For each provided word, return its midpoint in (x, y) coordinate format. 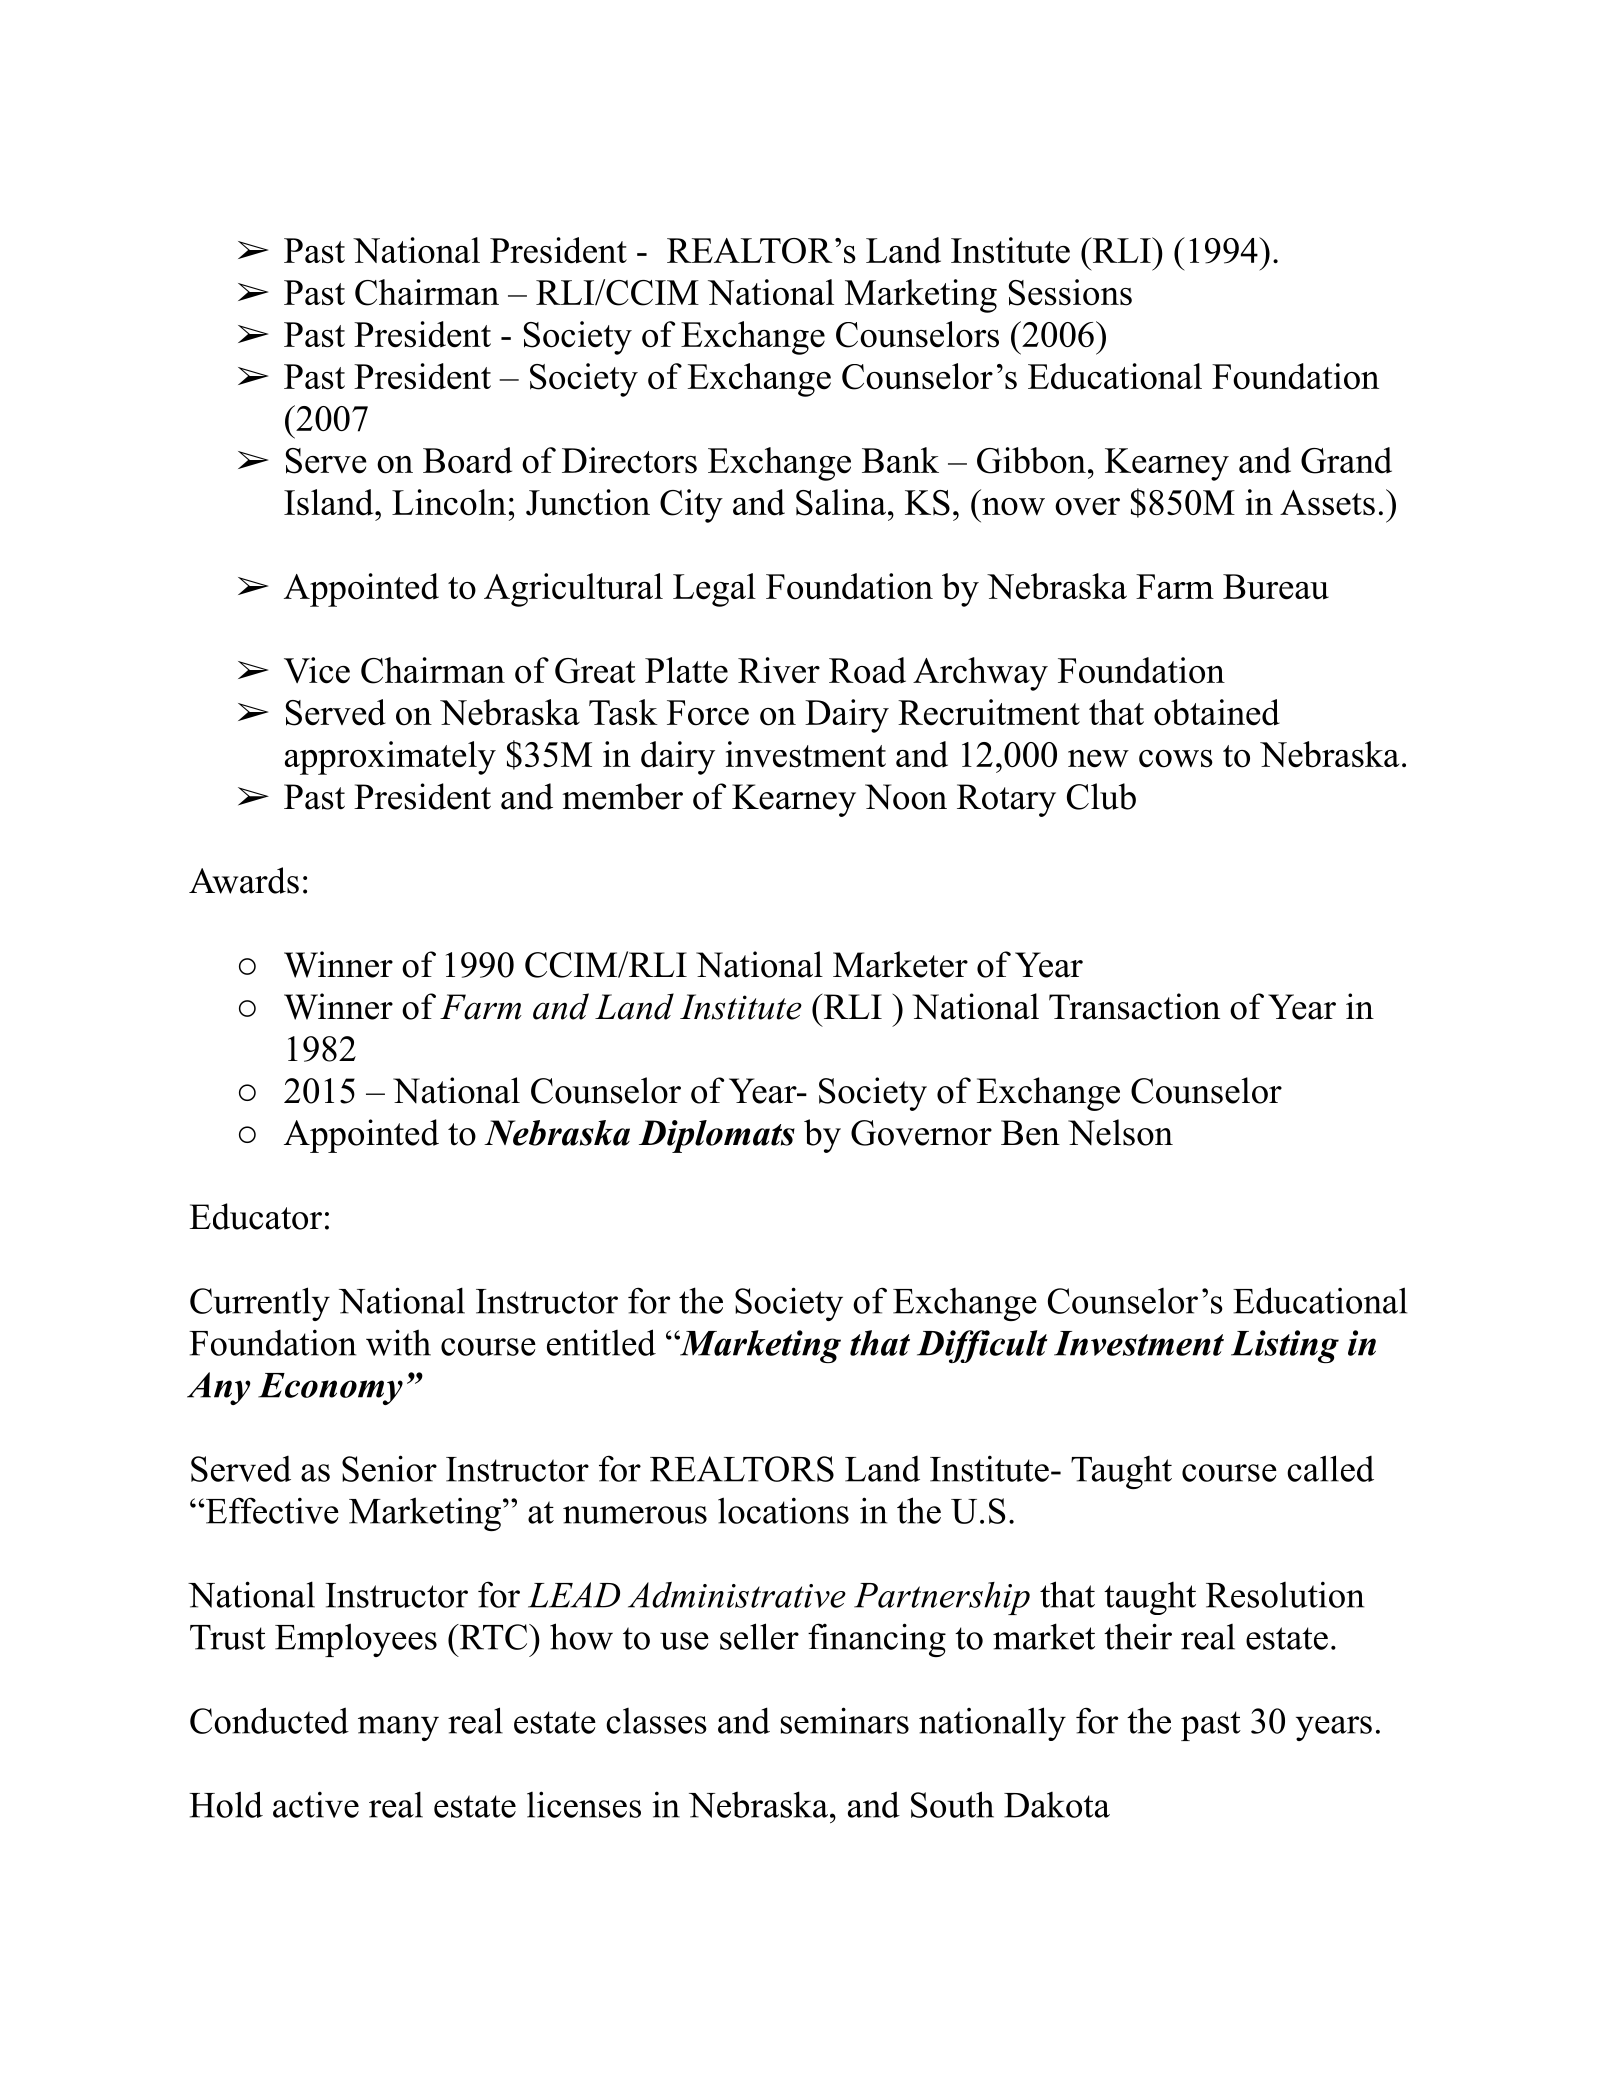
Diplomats (717, 1136)
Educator (256, 1216)
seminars (845, 1720)
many (398, 1728)
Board (467, 460)
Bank (900, 460)
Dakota (1057, 1805)
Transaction (1134, 1006)
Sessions (1070, 292)
